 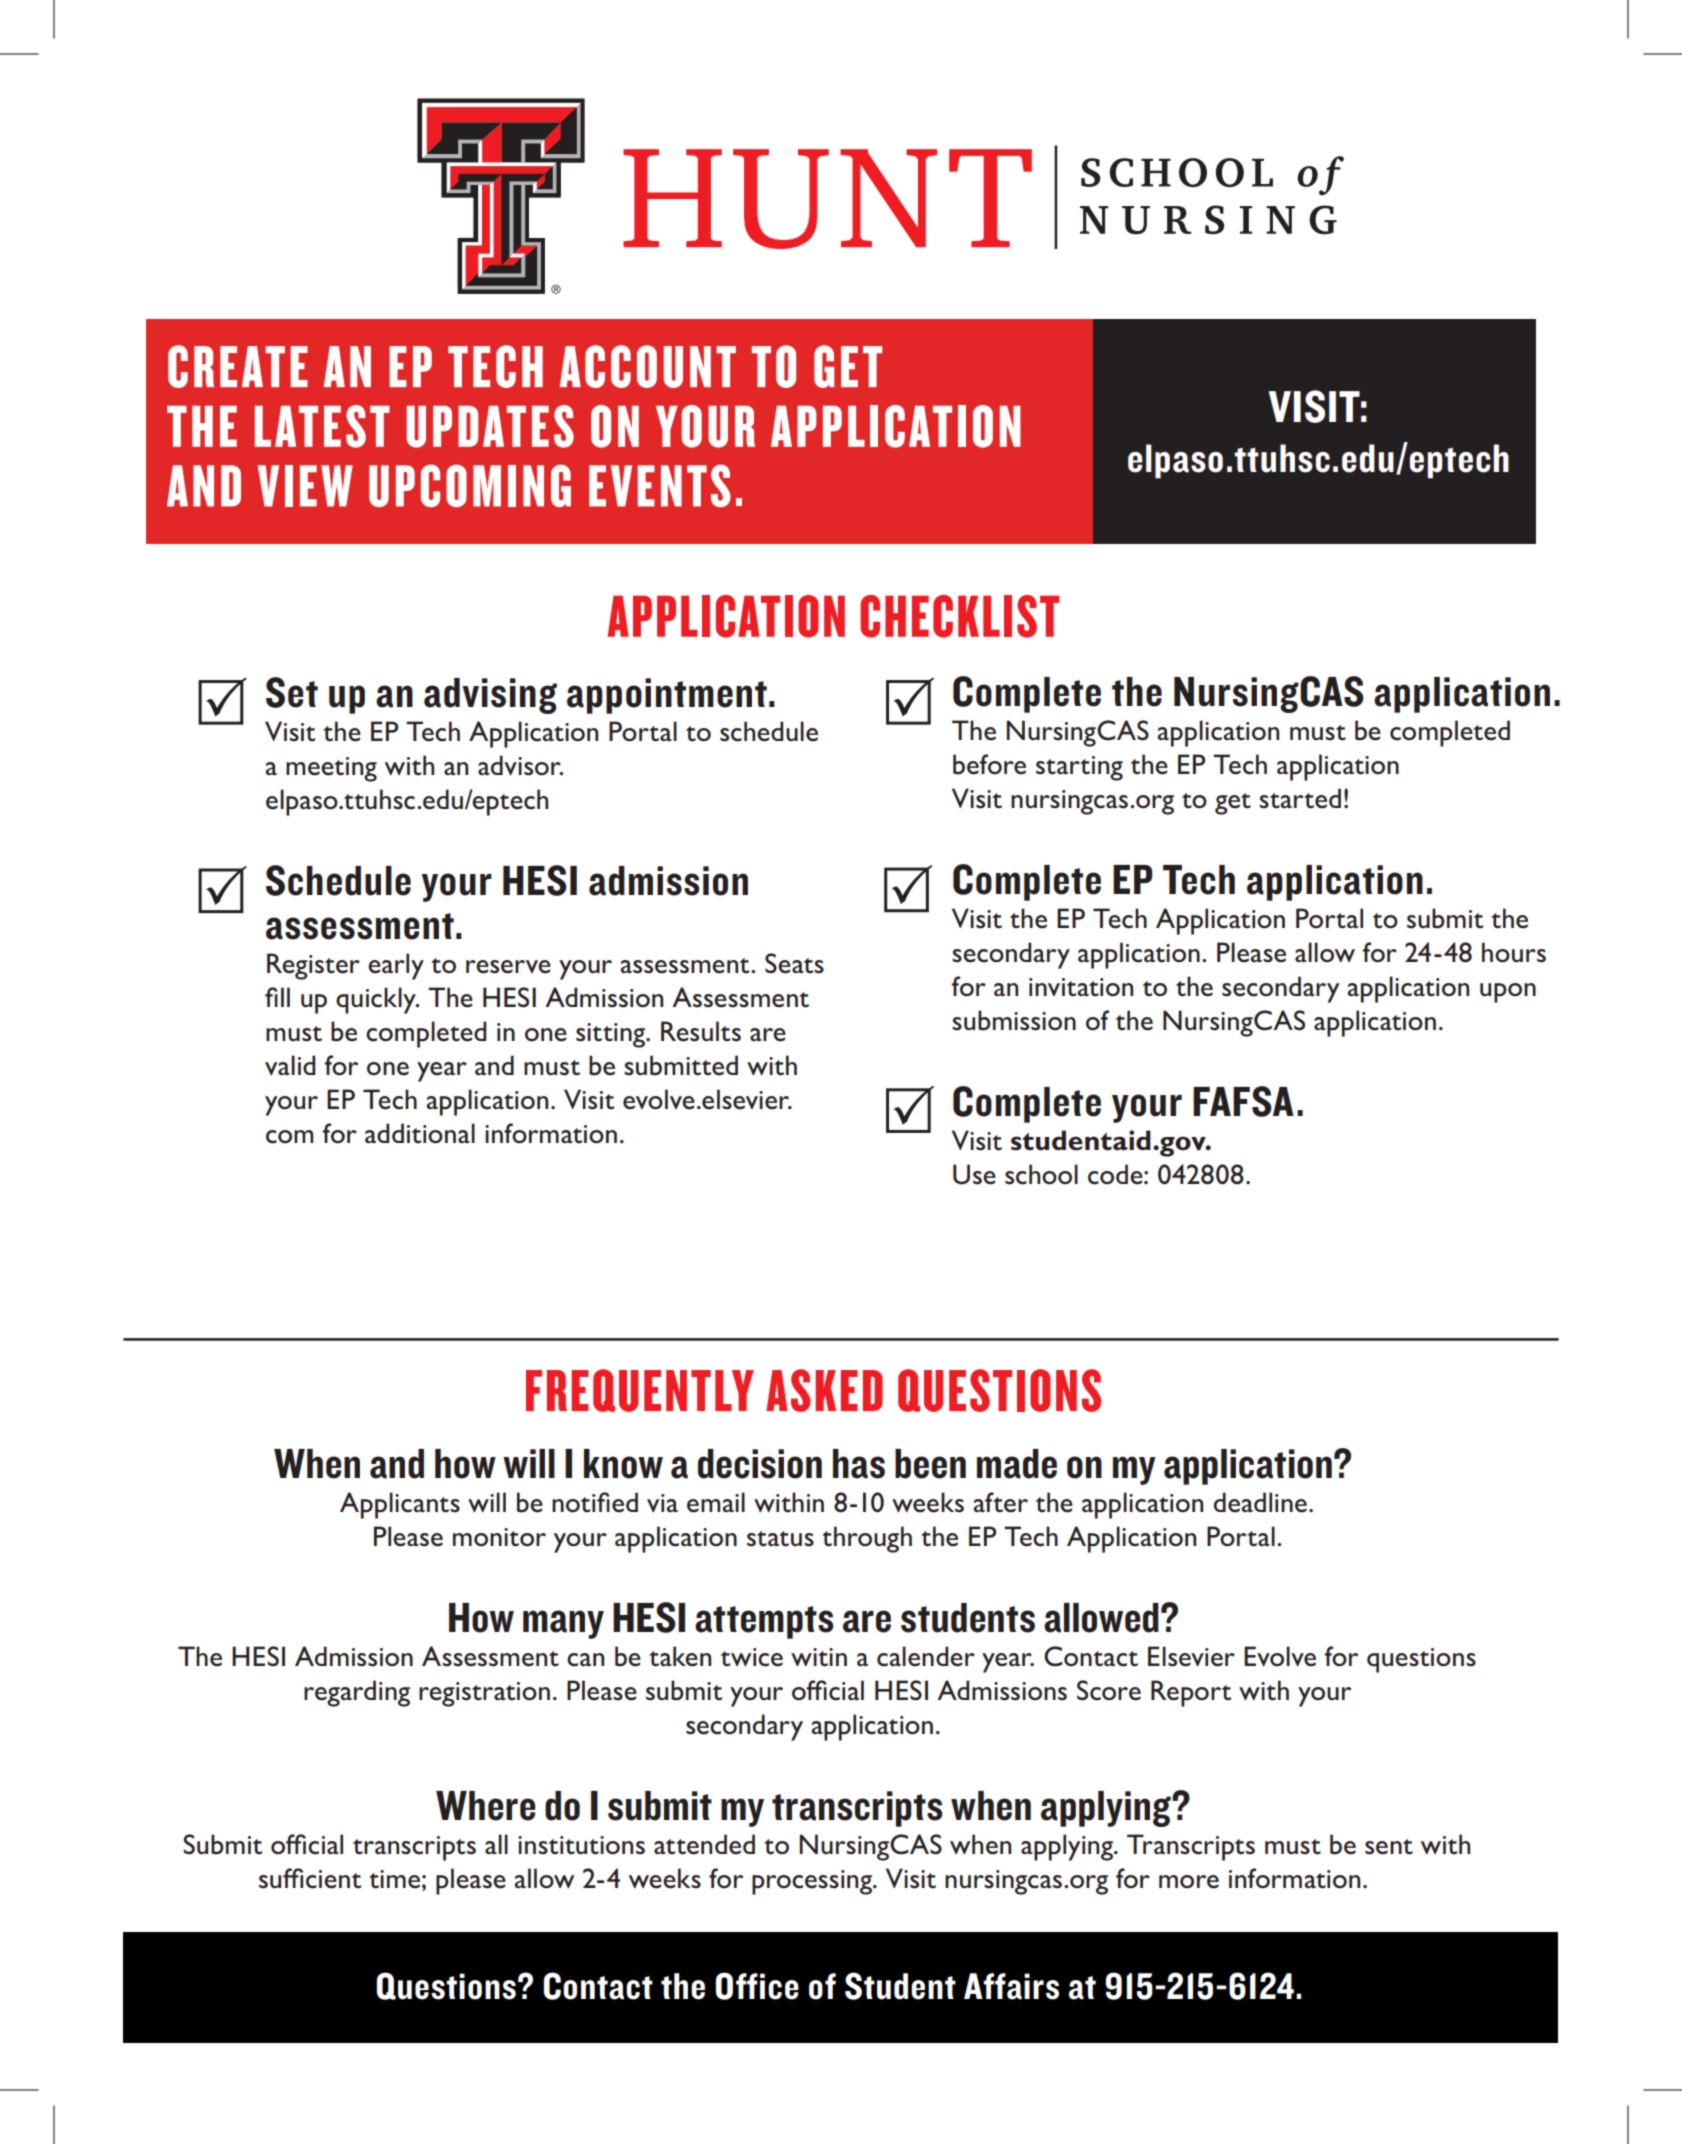 I want to click on ACCOUNT, so click(x=648, y=366).
